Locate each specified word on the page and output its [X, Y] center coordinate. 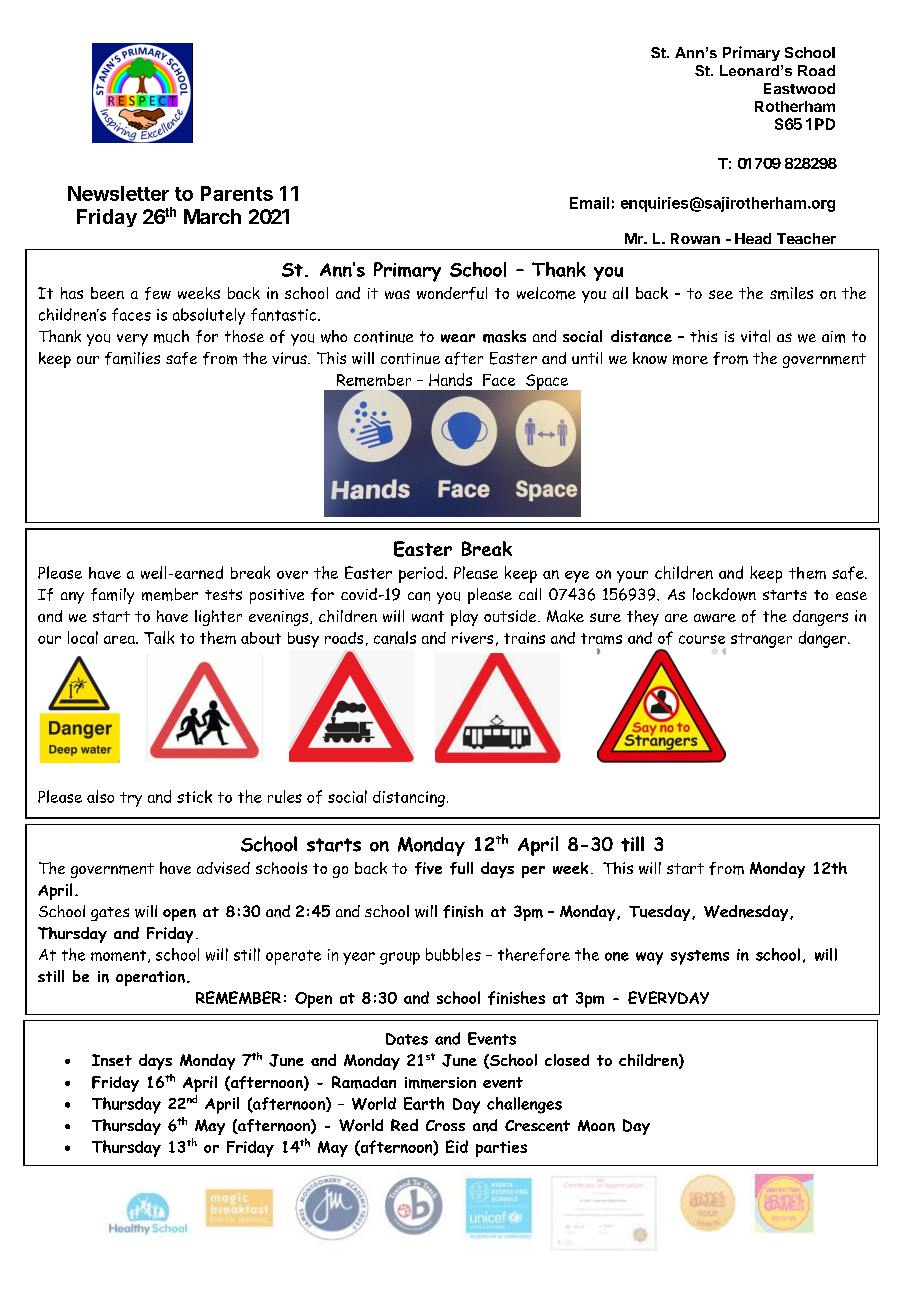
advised [223, 868]
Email [589, 203]
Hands [450, 379]
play [464, 618]
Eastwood [799, 88]
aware [715, 618]
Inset [112, 1060]
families [132, 358]
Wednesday [747, 913]
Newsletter [118, 193]
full [461, 868]
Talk [159, 637]
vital [755, 336]
